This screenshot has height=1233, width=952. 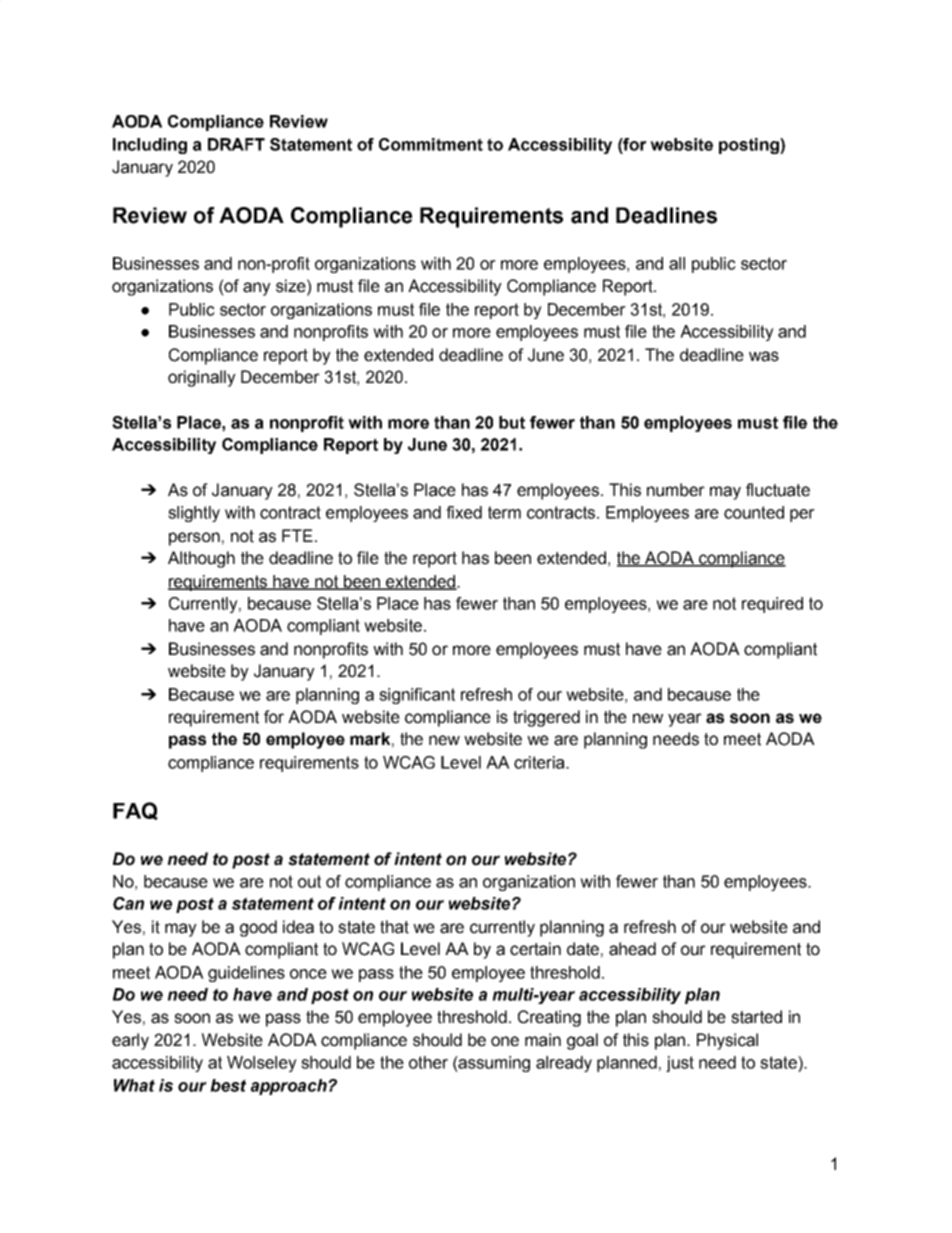 I want to click on best, so click(x=228, y=1085).
